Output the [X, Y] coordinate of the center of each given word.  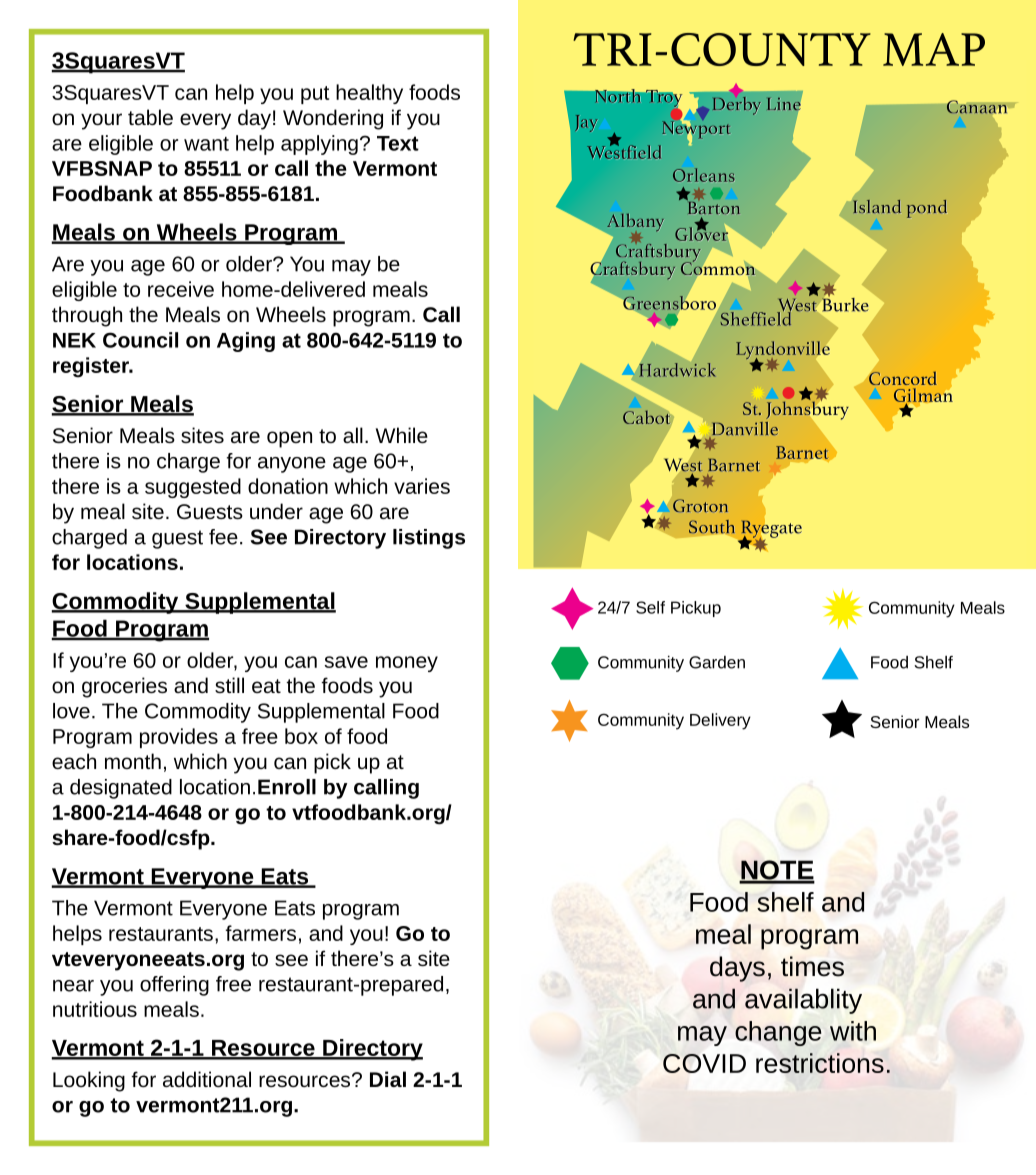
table [150, 117]
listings [429, 539]
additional [207, 1079]
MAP [934, 49]
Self [650, 607]
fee [223, 537]
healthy [369, 94]
